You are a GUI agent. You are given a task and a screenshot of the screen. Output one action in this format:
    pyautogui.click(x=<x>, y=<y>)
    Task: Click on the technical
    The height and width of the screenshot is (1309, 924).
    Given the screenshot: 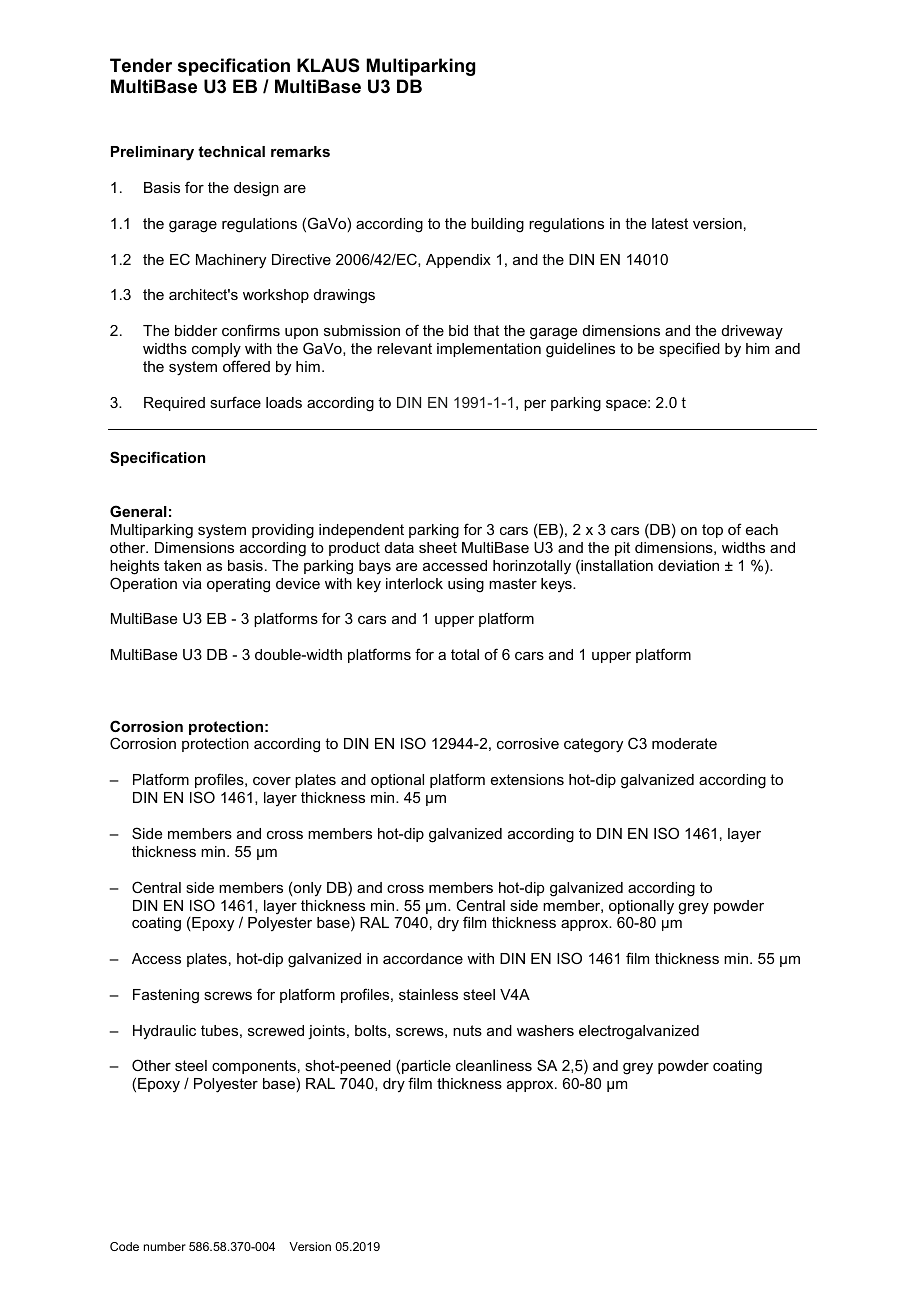 What is the action you would take?
    pyautogui.click(x=231, y=151)
